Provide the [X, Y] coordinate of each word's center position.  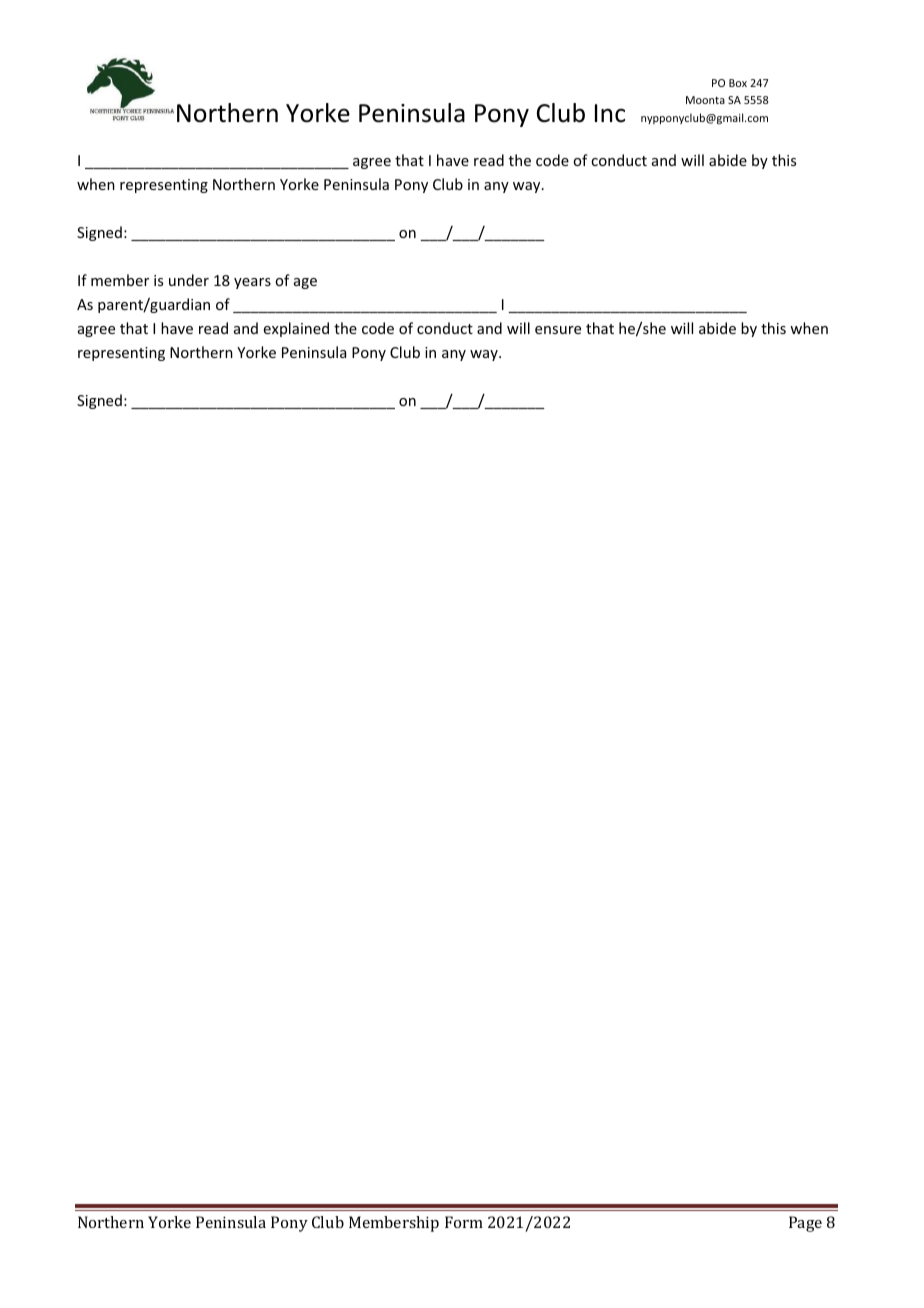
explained [296, 329]
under [189, 280]
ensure [558, 330]
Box [738, 83]
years [252, 283]
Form [464, 1222]
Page [805, 1224]
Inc [610, 113]
